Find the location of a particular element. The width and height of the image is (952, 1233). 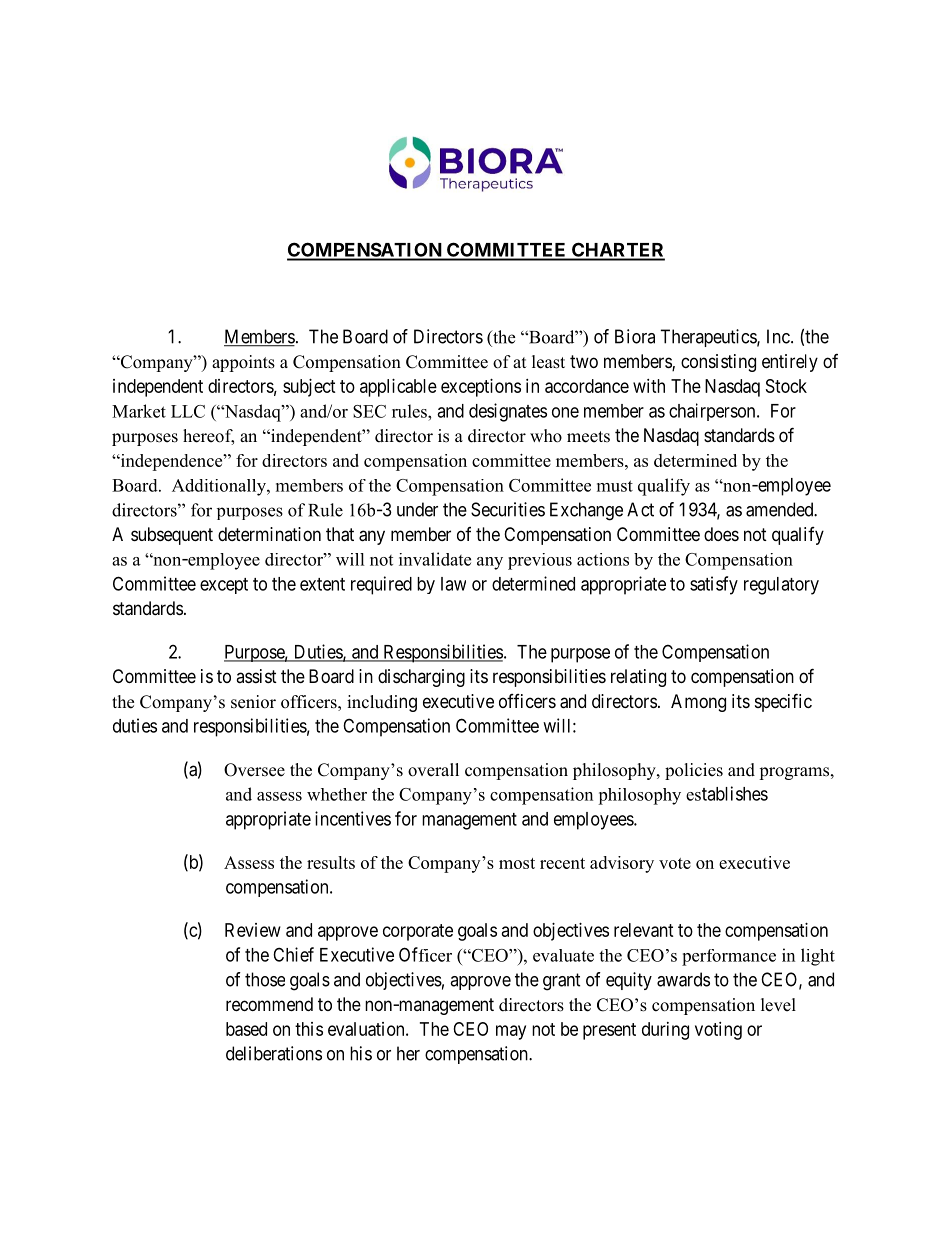

may is located at coordinates (511, 1032).
